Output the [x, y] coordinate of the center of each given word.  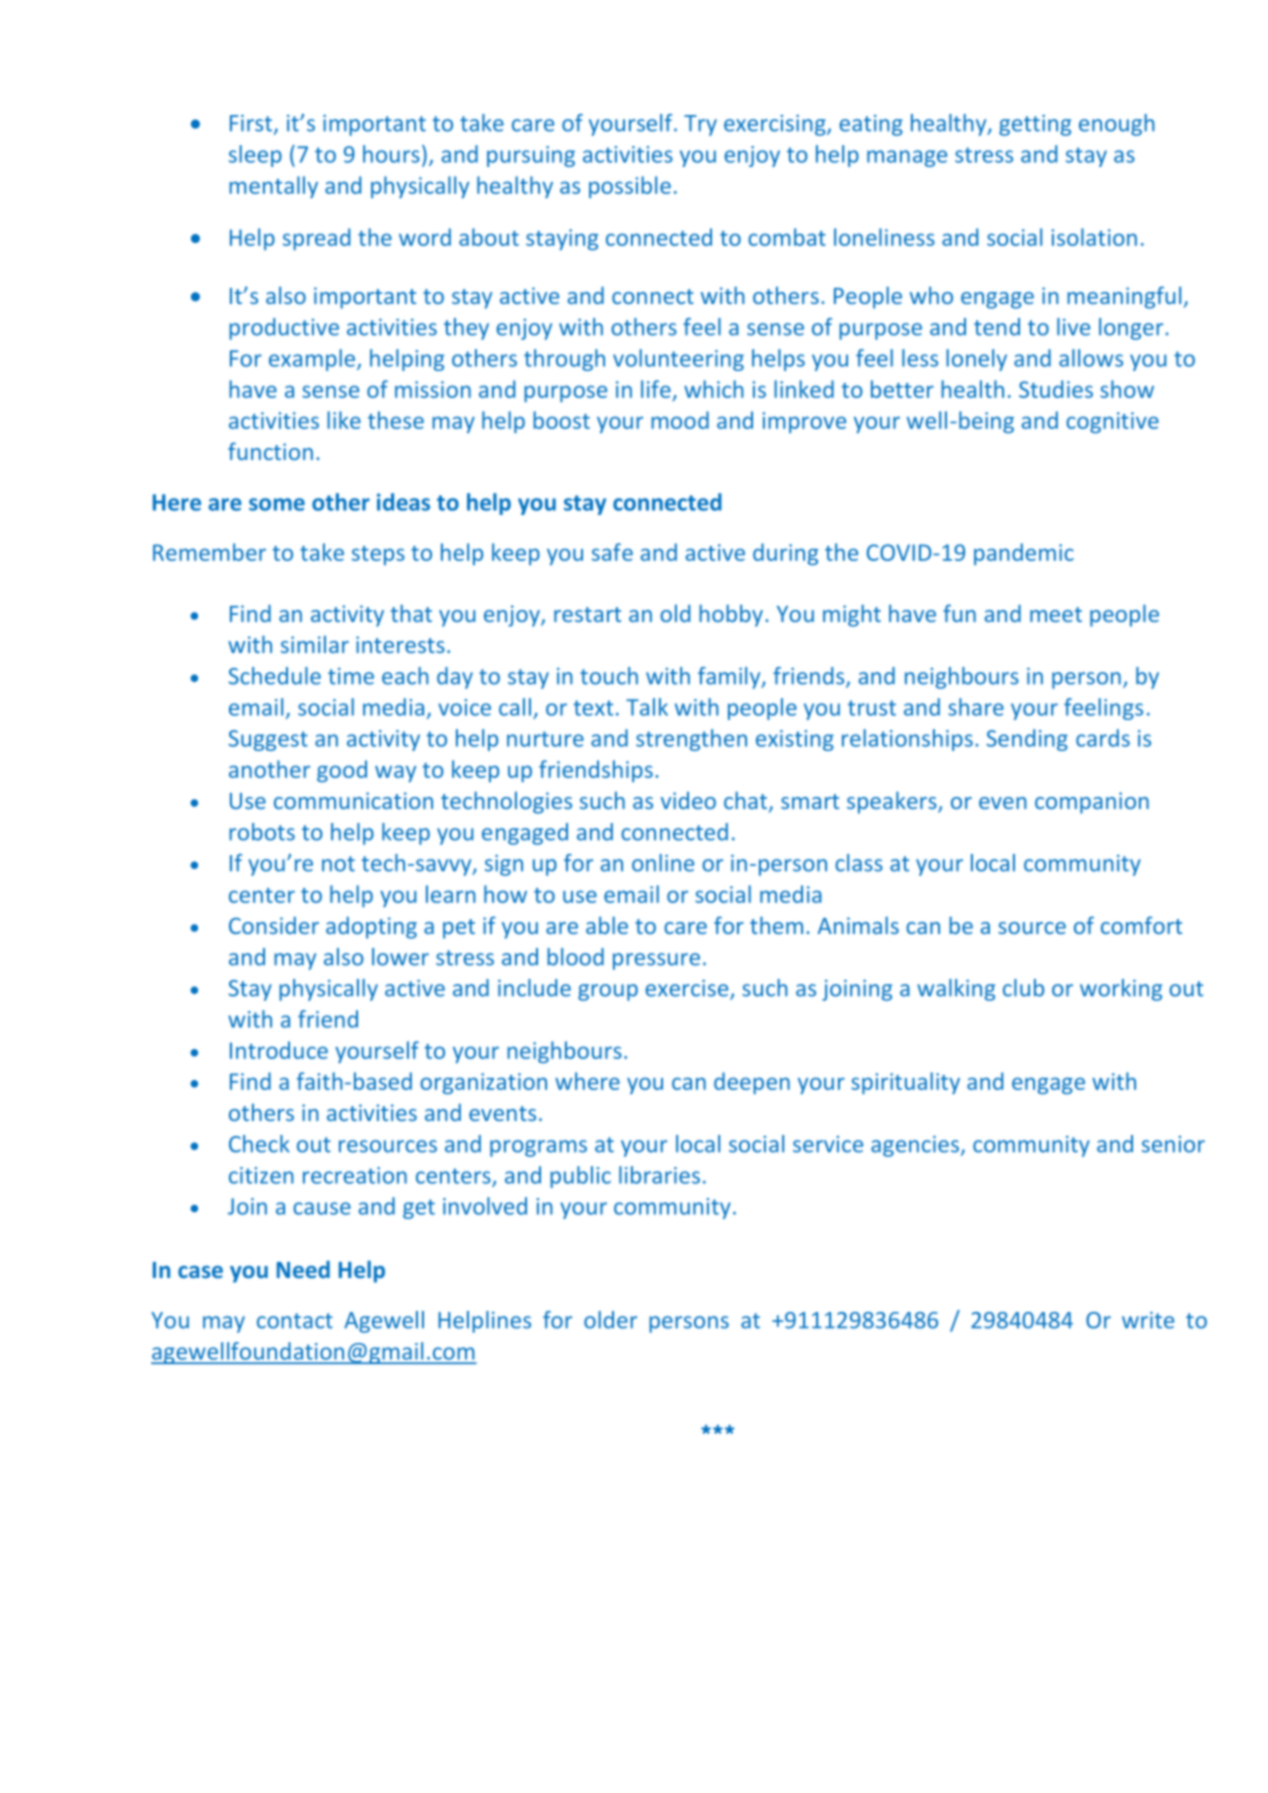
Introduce [279, 1050]
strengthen [691, 740]
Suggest [268, 740]
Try [700, 125]
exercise [688, 989]
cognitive [1112, 422]
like [344, 420]
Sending [1027, 740]
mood [680, 420]
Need [303, 1269]
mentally [273, 187]
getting [1035, 125]
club [1023, 988]
